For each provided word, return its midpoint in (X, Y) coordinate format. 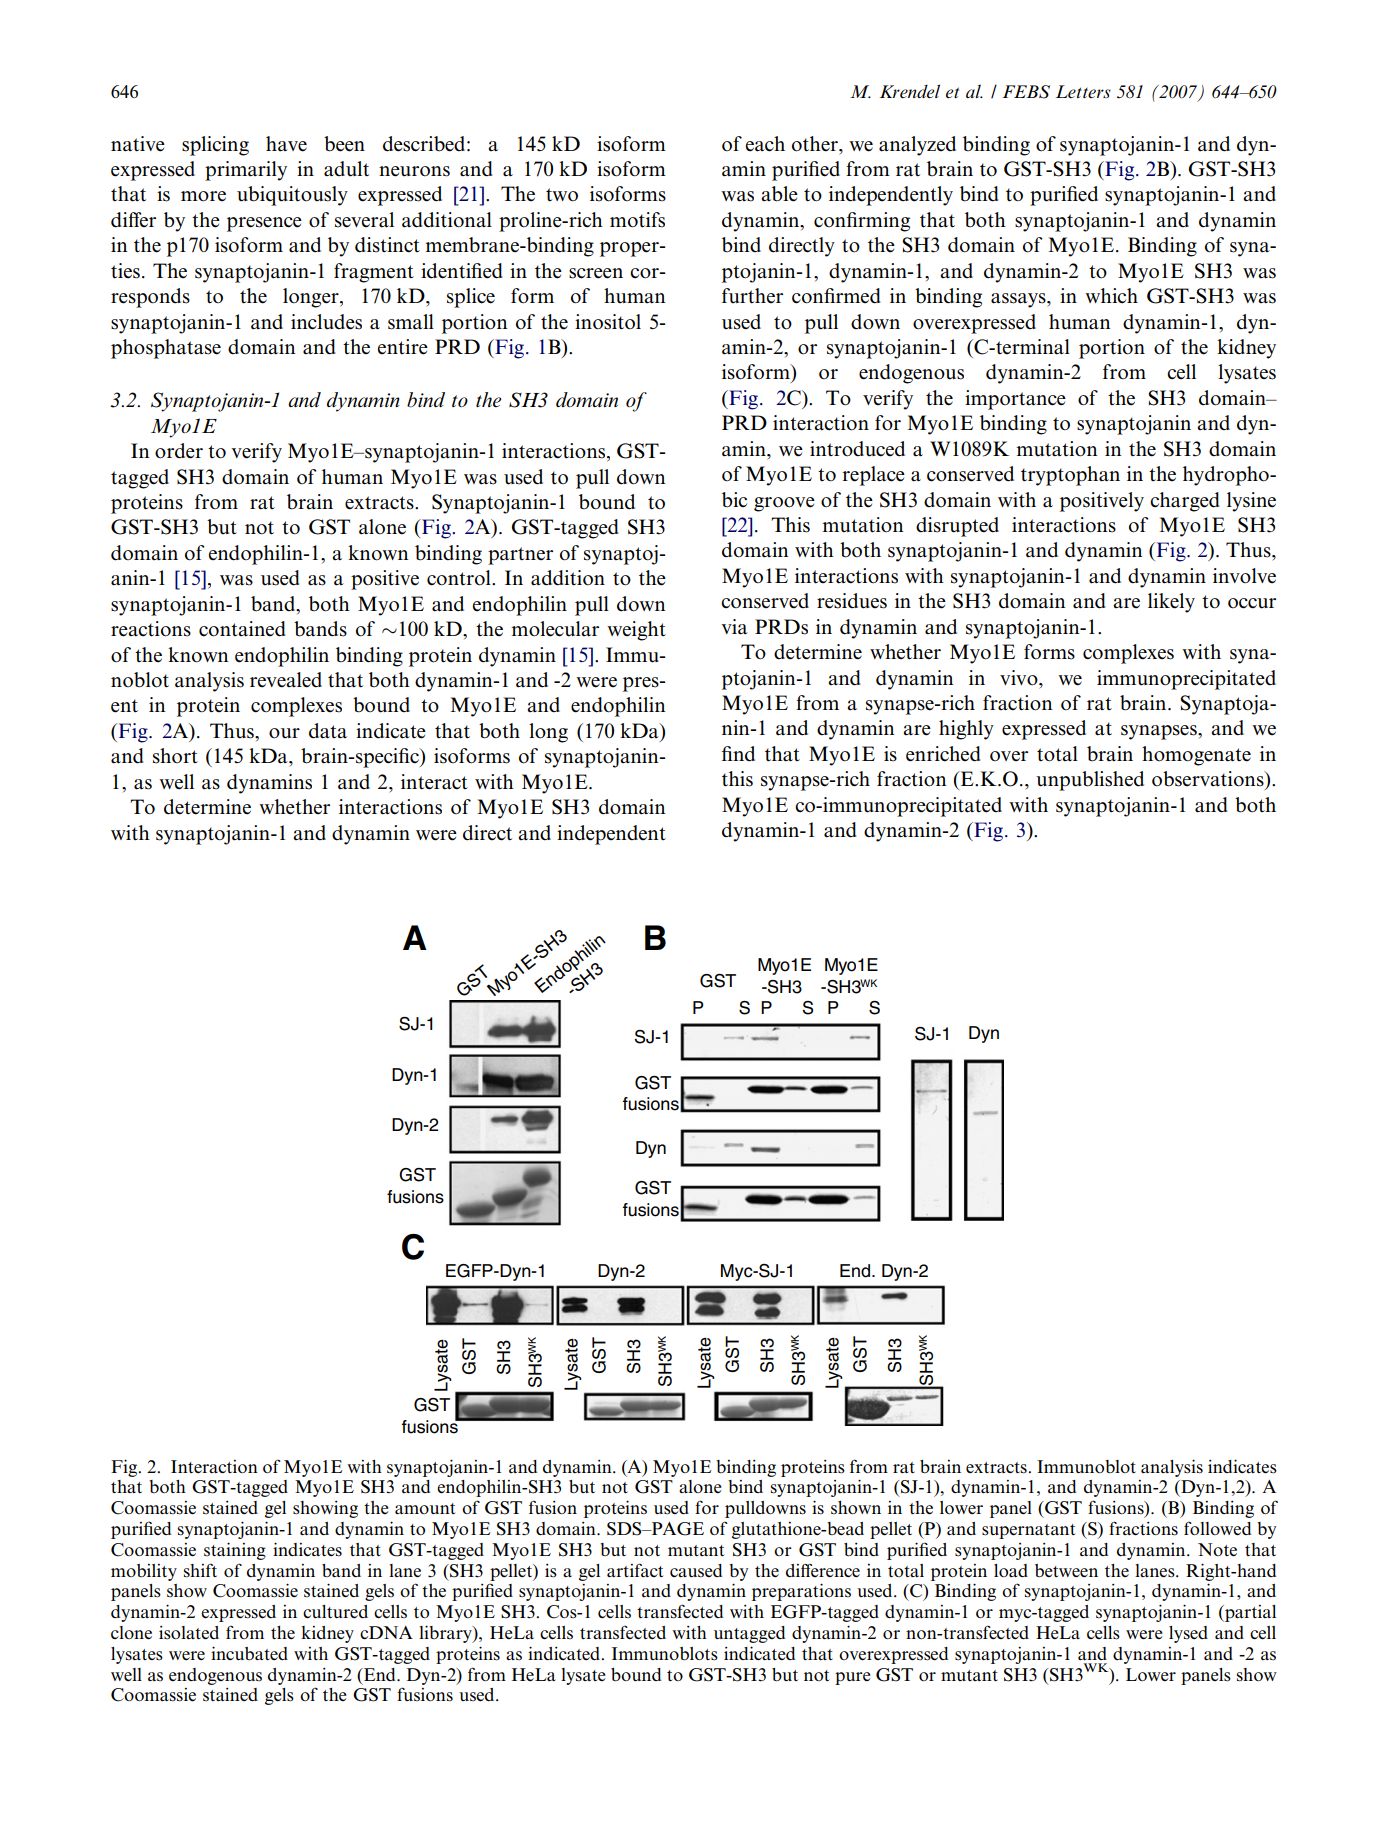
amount (425, 1508)
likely (1171, 603)
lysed (1188, 1634)
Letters (1083, 91)
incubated (249, 1653)
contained (242, 629)
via (734, 627)
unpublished (1090, 781)
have (286, 144)
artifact (635, 1570)
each (765, 144)
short (175, 756)
